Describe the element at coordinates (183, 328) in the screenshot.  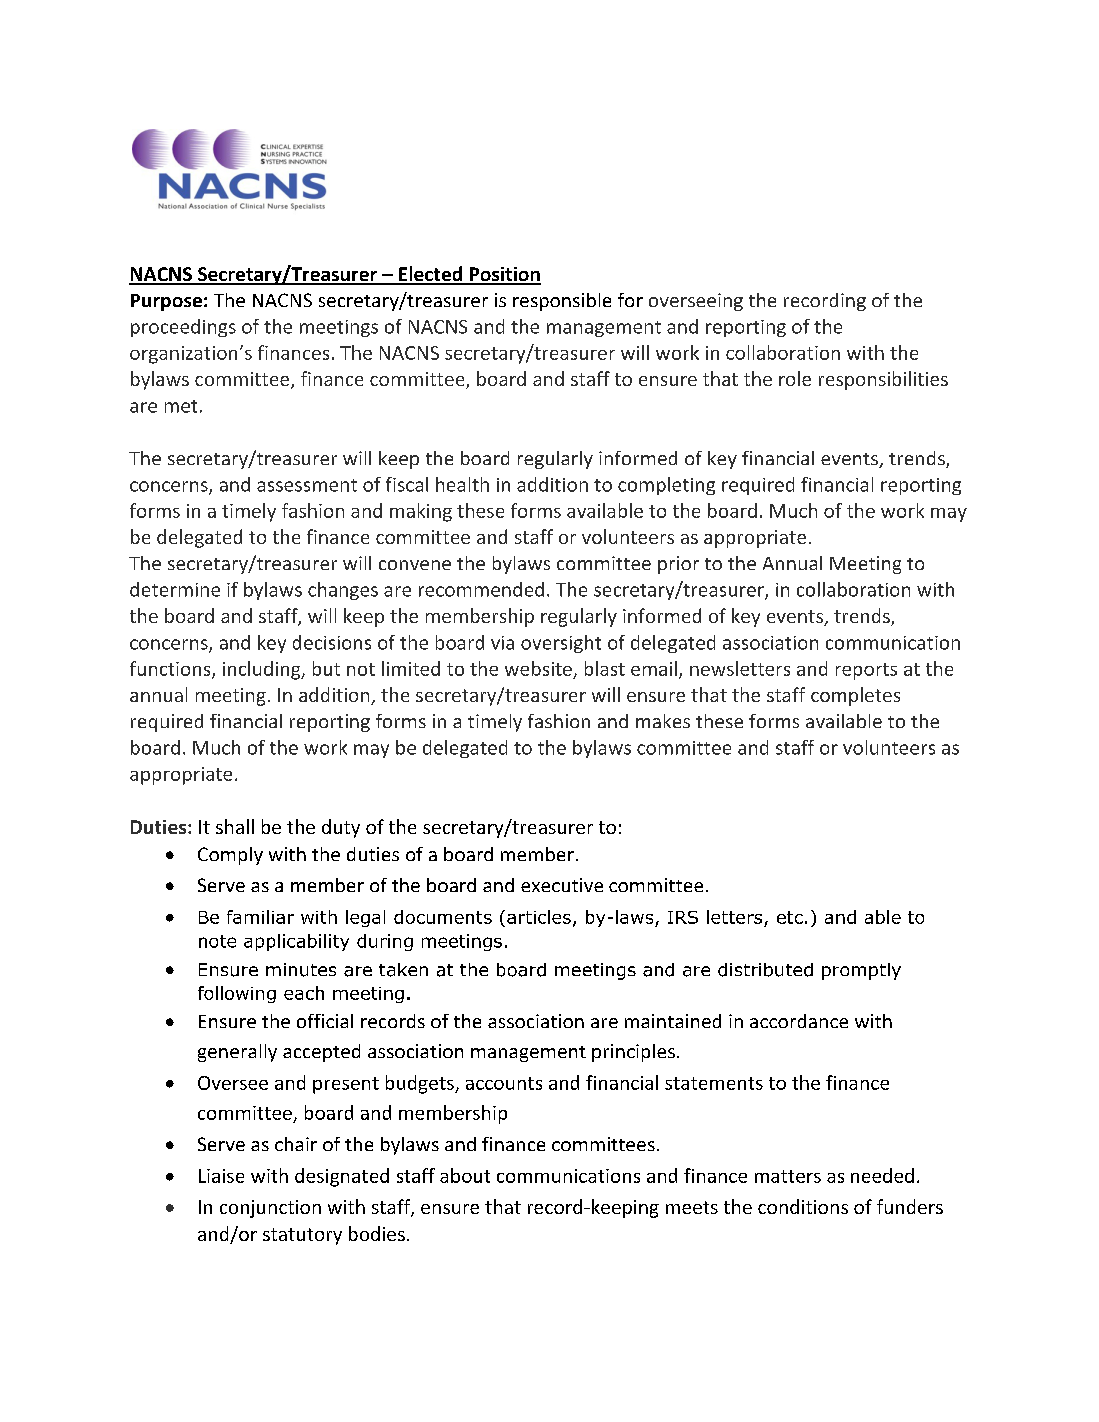
I see `proceedings` at that location.
